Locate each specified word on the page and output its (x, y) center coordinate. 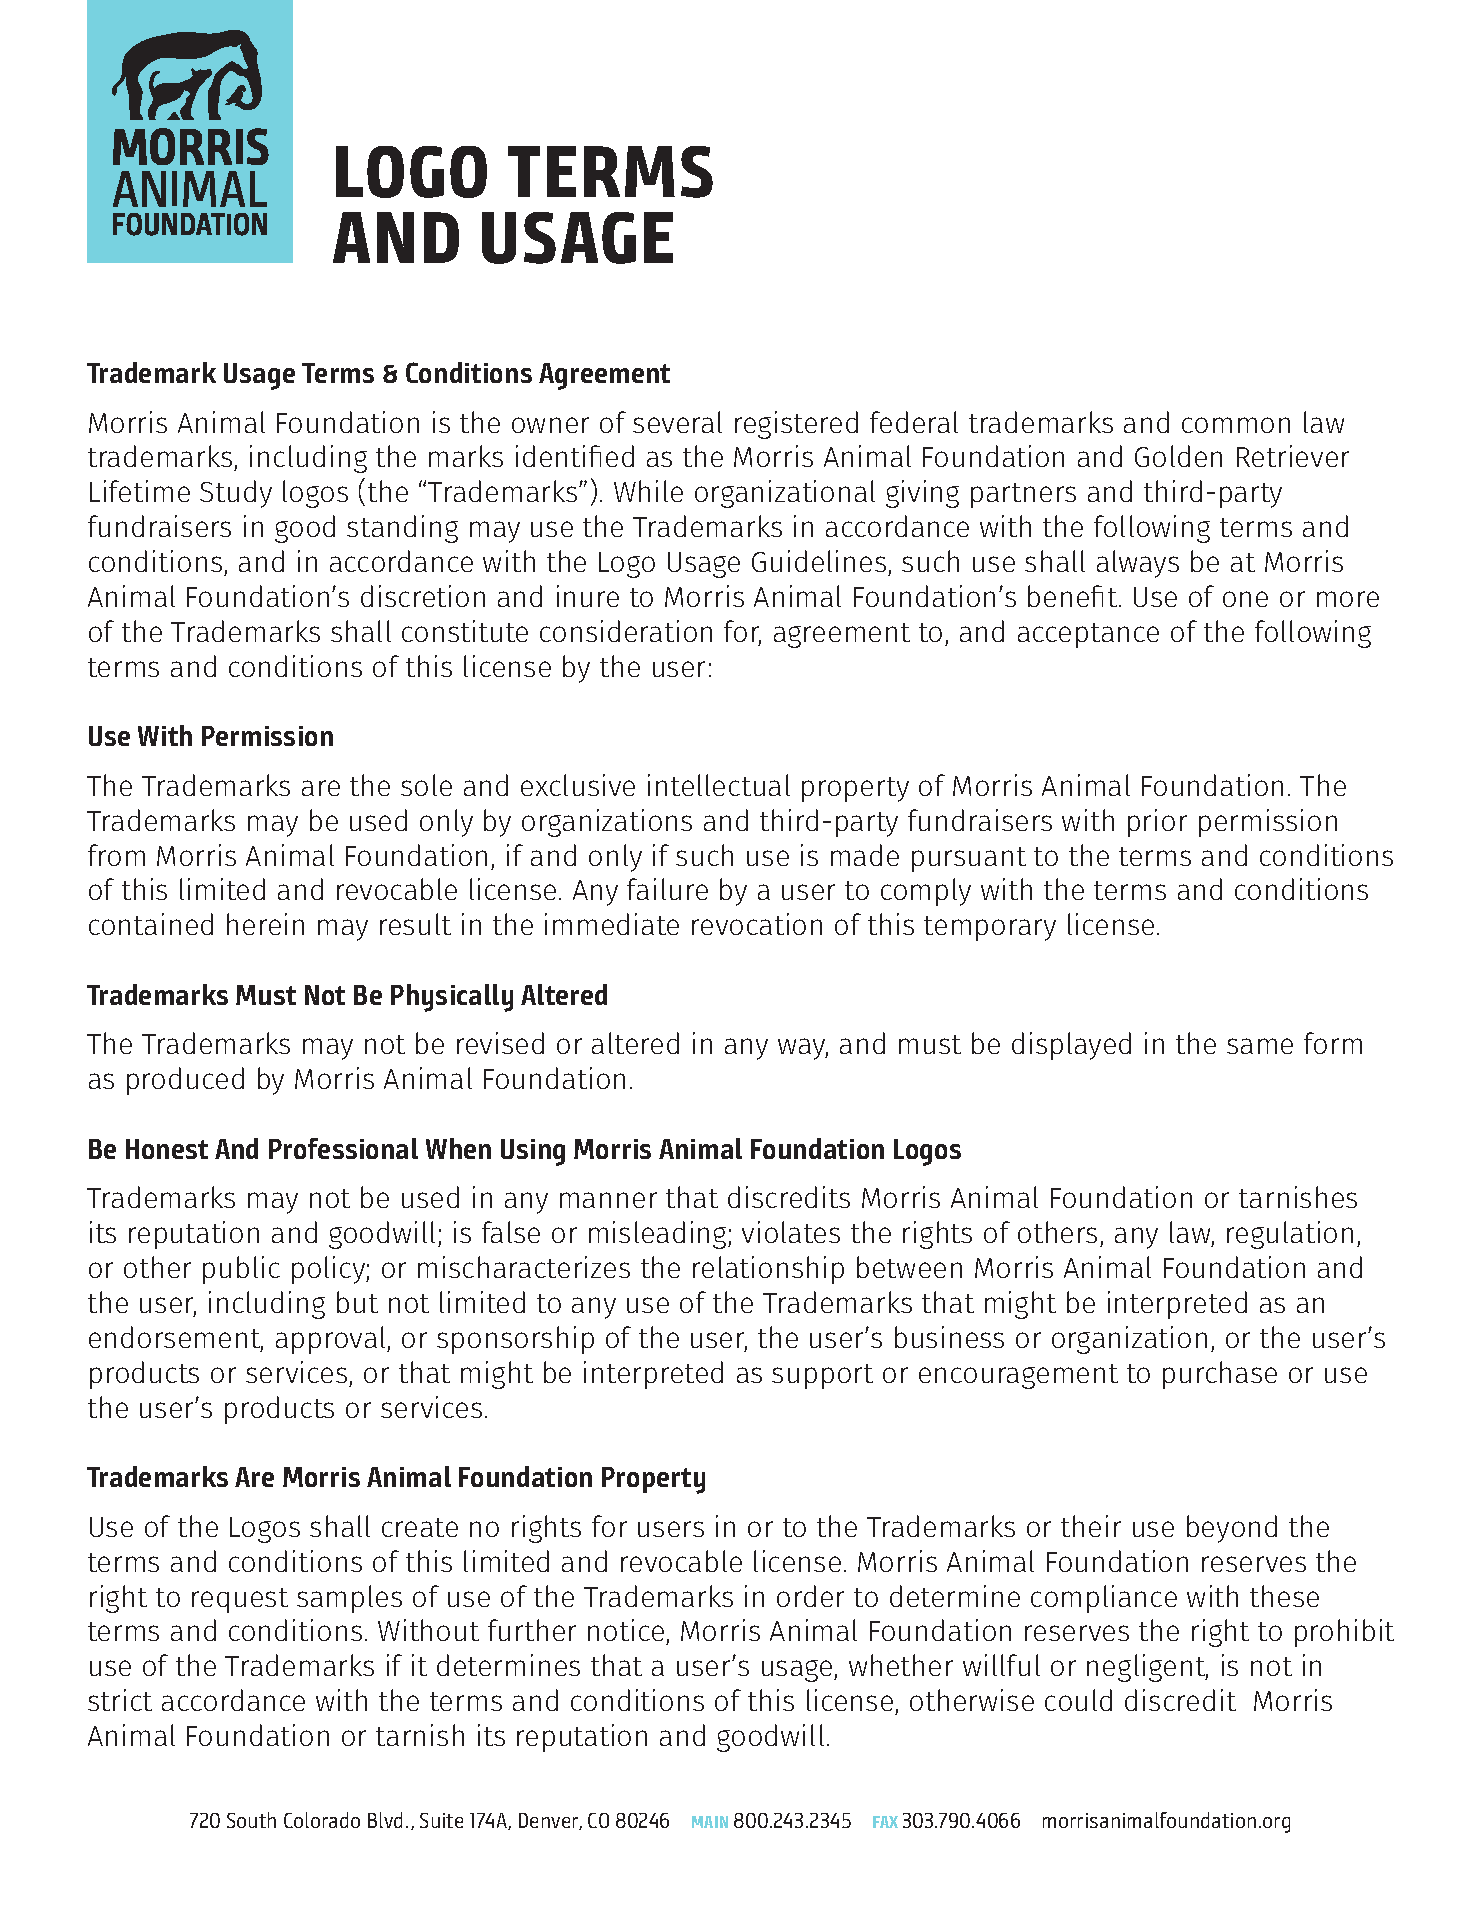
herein (265, 924)
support (822, 1376)
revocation (757, 924)
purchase (1220, 1375)
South (251, 1820)
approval (332, 1340)
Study (236, 494)
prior (1157, 823)
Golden (1178, 456)
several (677, 422)
